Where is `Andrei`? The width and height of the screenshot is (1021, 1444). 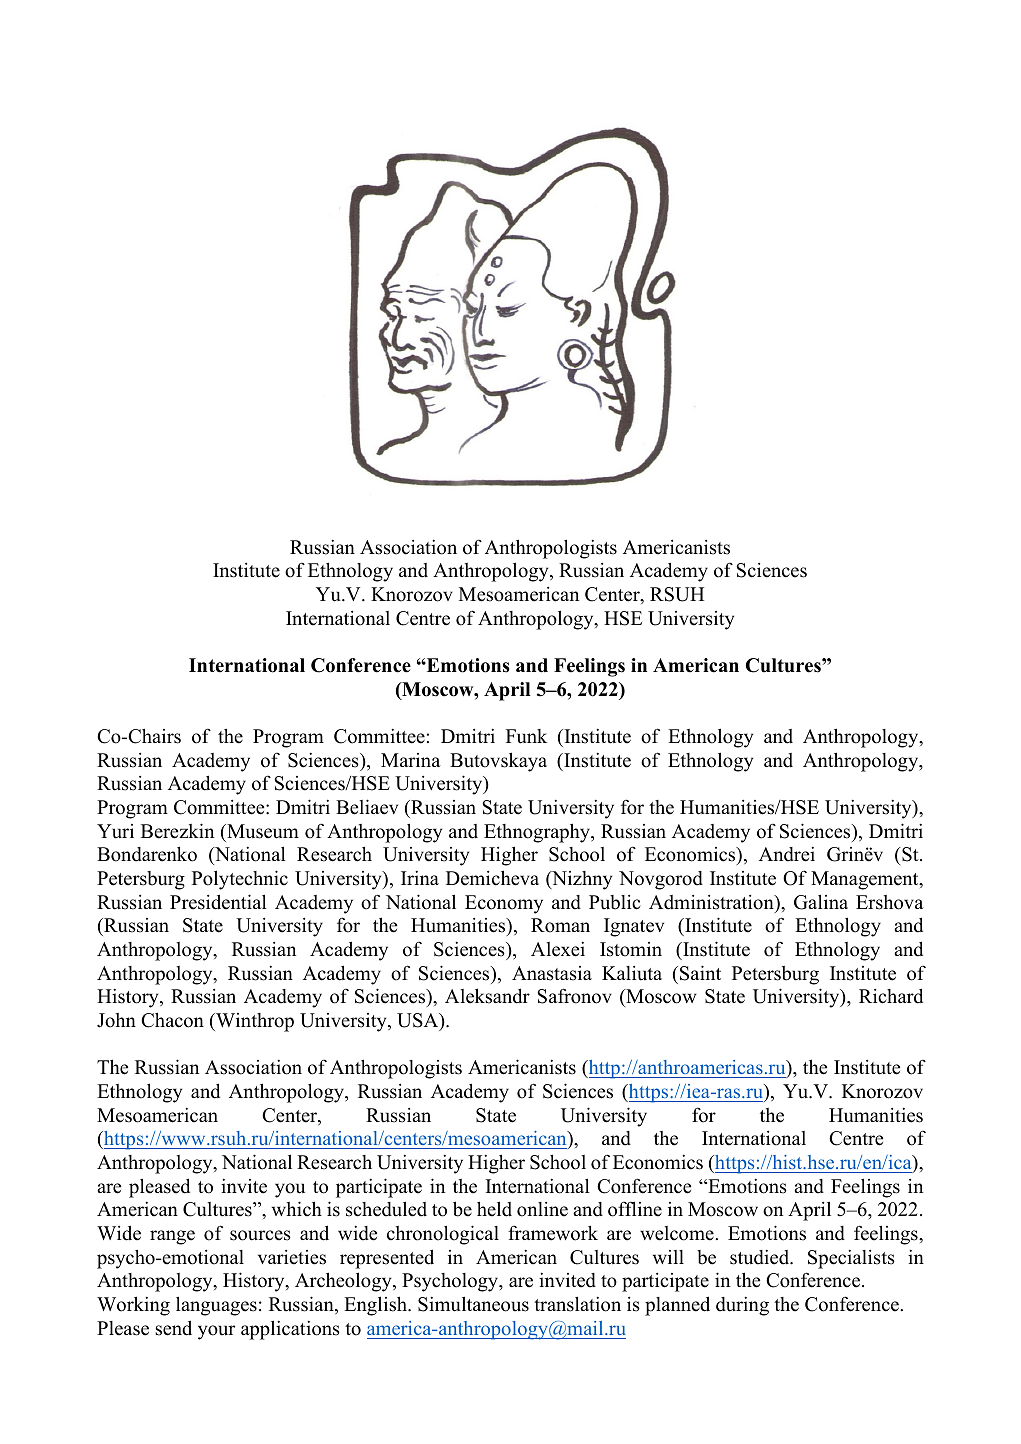 Andrei is located at coordinates (787, 854).
